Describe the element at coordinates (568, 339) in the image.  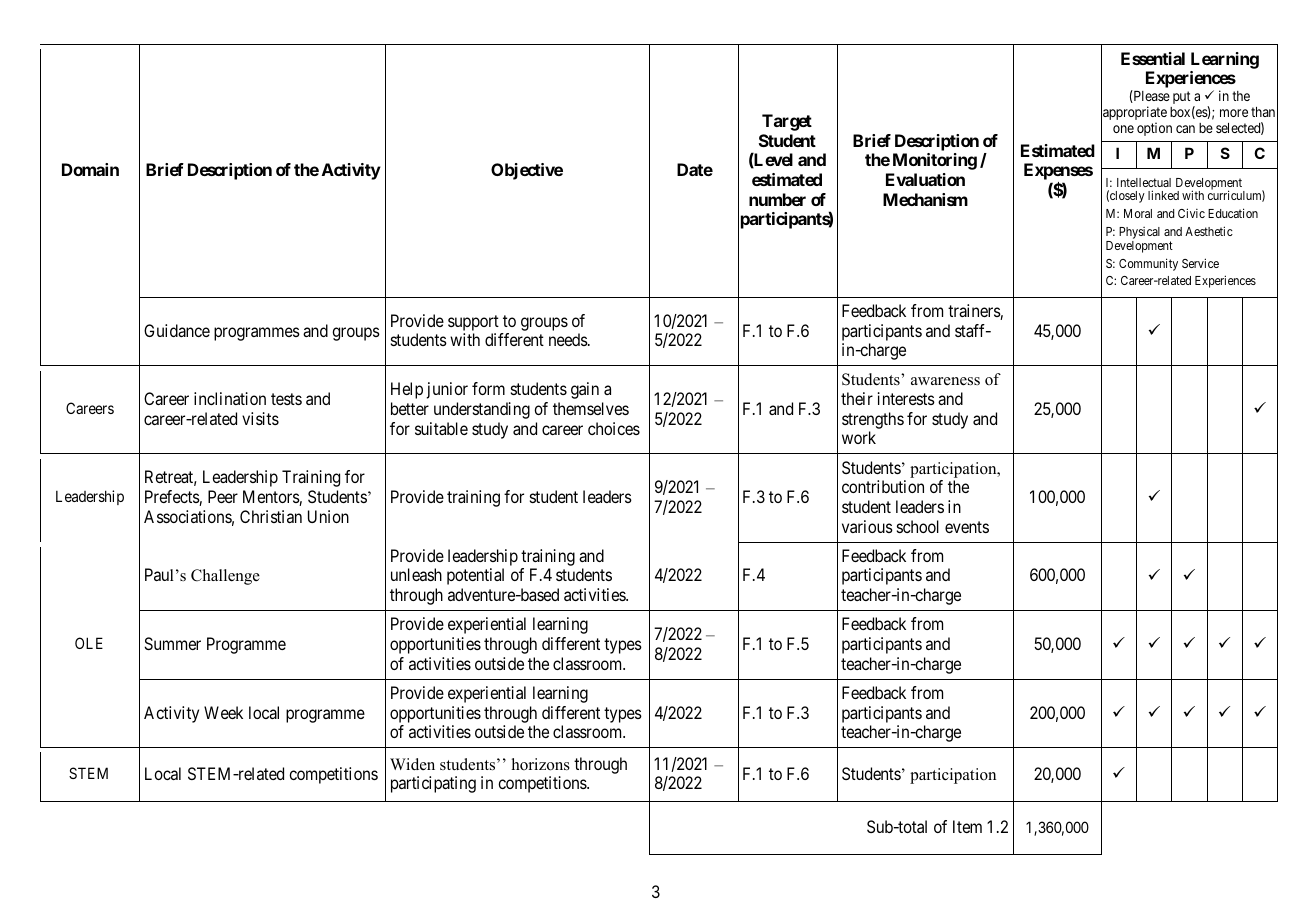
I see `needs` at that location.
